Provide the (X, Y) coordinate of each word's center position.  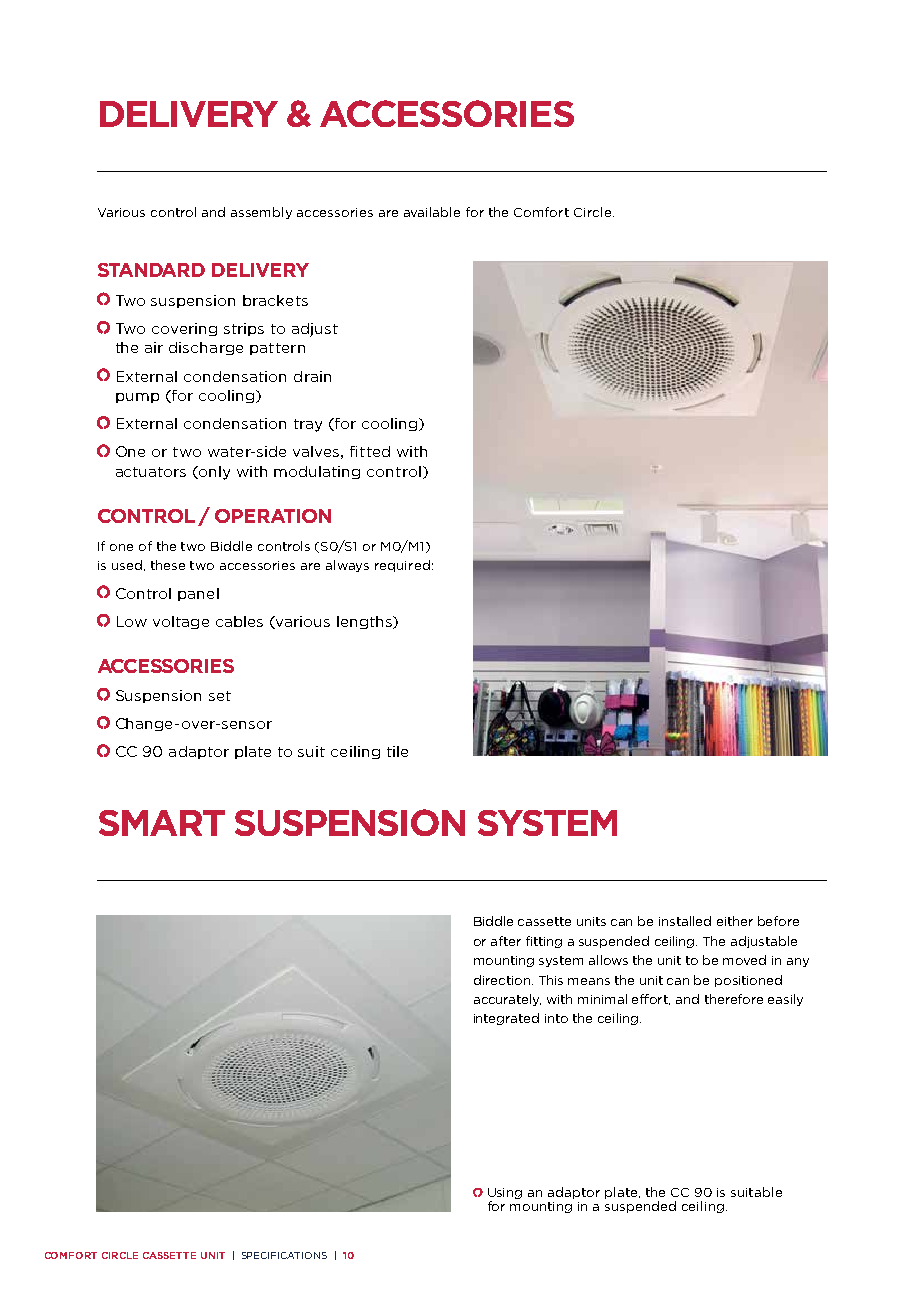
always (347, 566)
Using (505, 1195)
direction (502, 980)
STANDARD (151, 270)
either (735, 921)
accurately (507, 1000)
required (402, 566)
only (213, 473)
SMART (162, 823)
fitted (370, 451)
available (432, 212)
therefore (734, 999)
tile (397, 751)
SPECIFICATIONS (284, 1255)
